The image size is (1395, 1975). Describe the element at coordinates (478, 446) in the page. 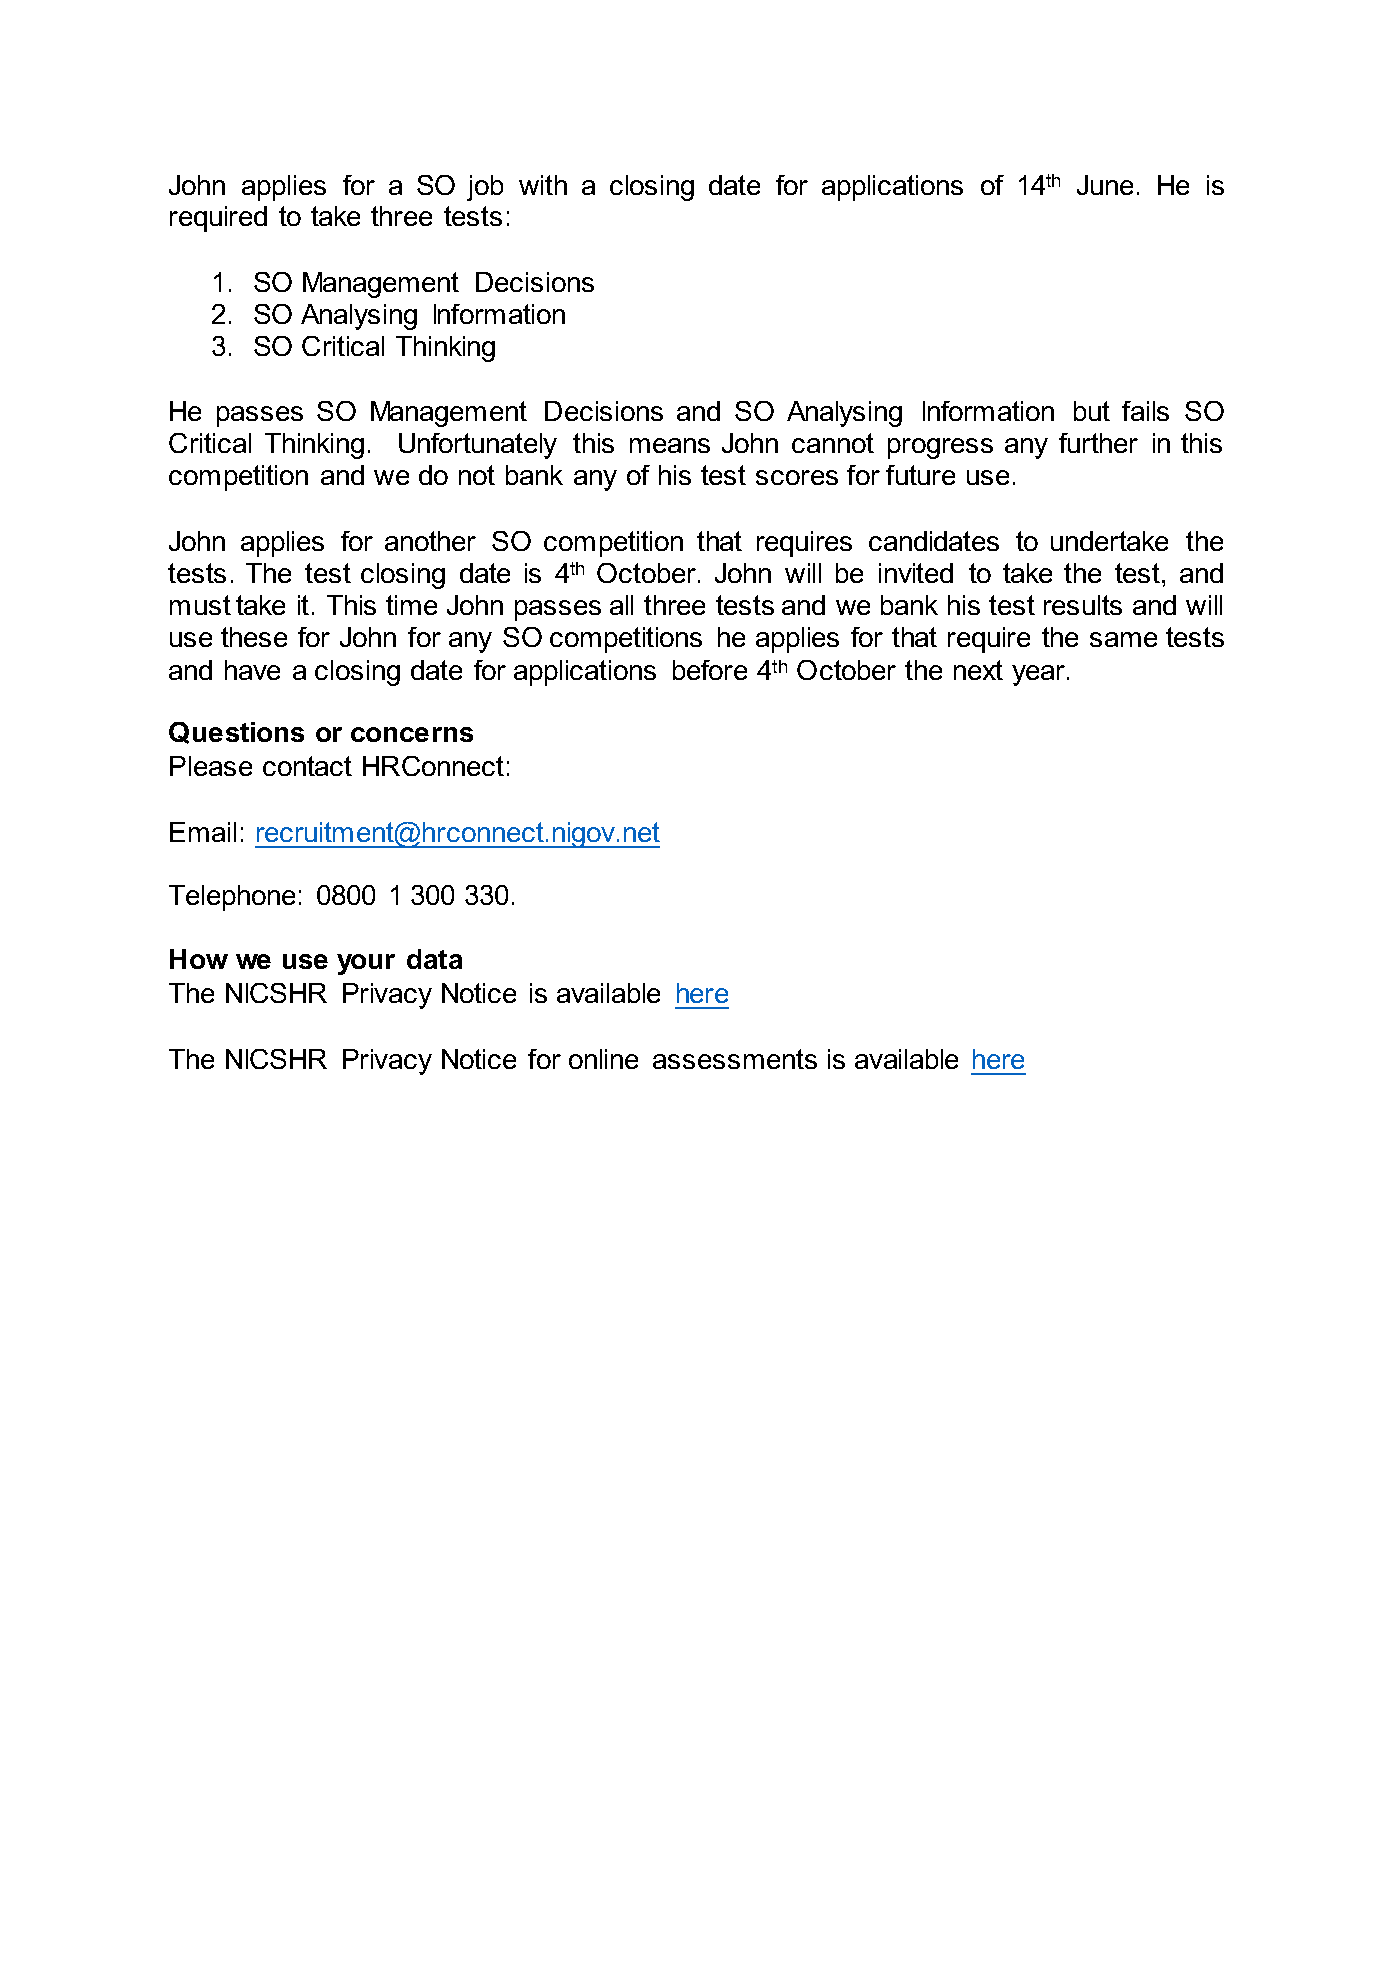

I see `Unfortunately` at that location.
